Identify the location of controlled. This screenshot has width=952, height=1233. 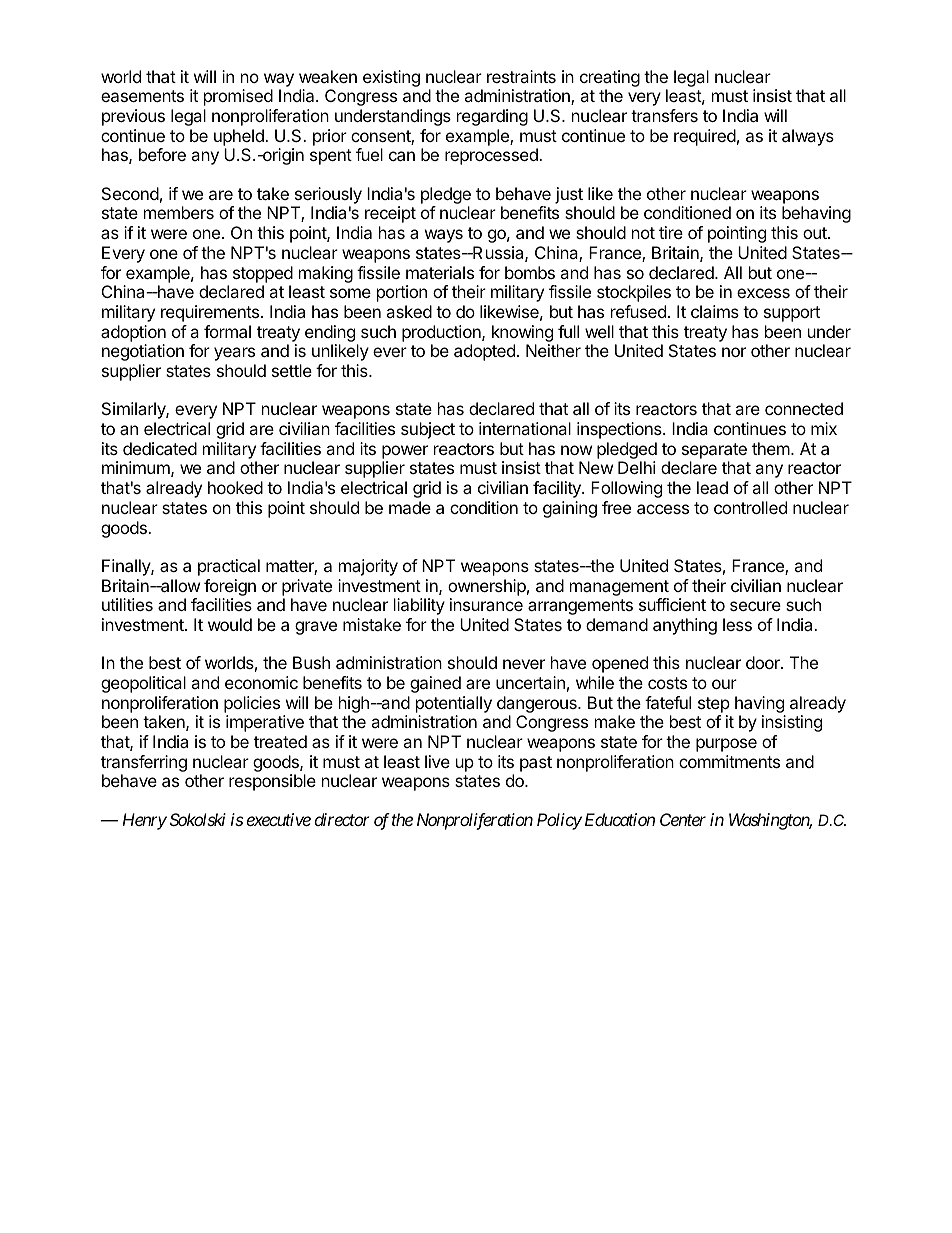
(750, 507).
